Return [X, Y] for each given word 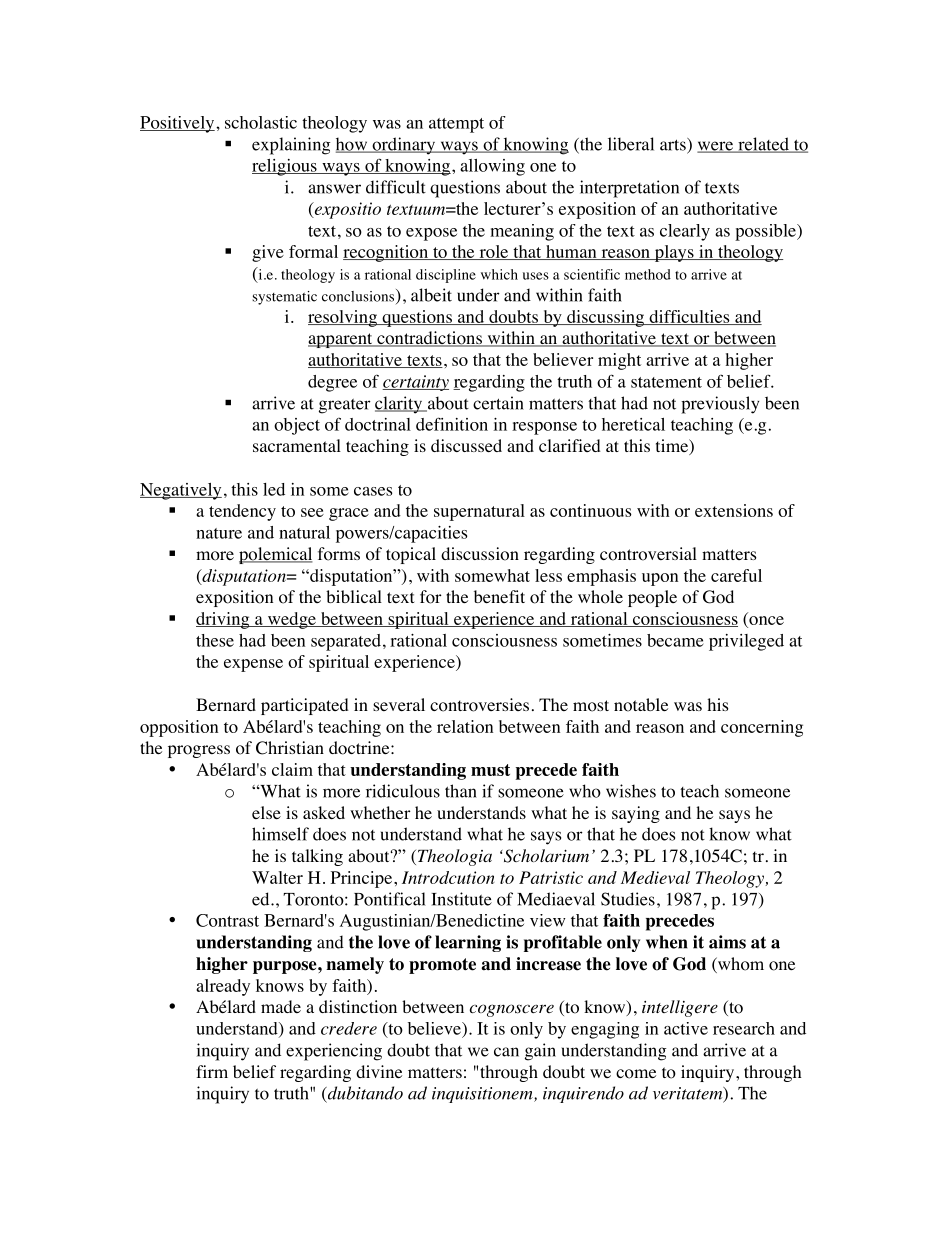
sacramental [297, 445]
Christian [290, 748]
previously [720, 405]
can [506, 1052]
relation [465, 726]
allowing [492, 167]
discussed [466, 445]
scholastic [261, 122]
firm [212, 1071]
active [686, 1028]
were [716, 147]
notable [641, 705]
